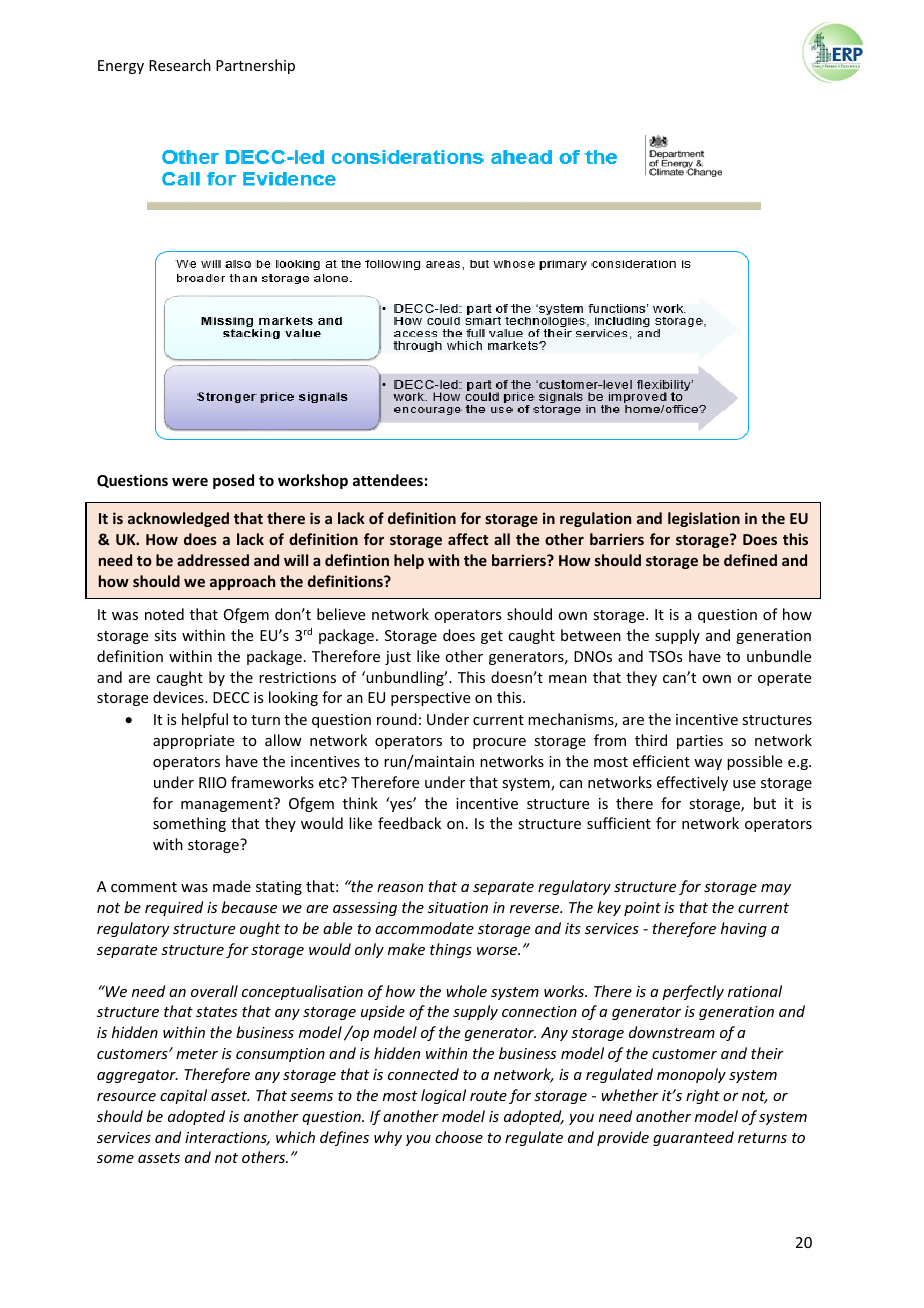  What do you see at coordinates (704, 519) in the screenshot?
I see `legislation` at bounding box center [704, 519].
